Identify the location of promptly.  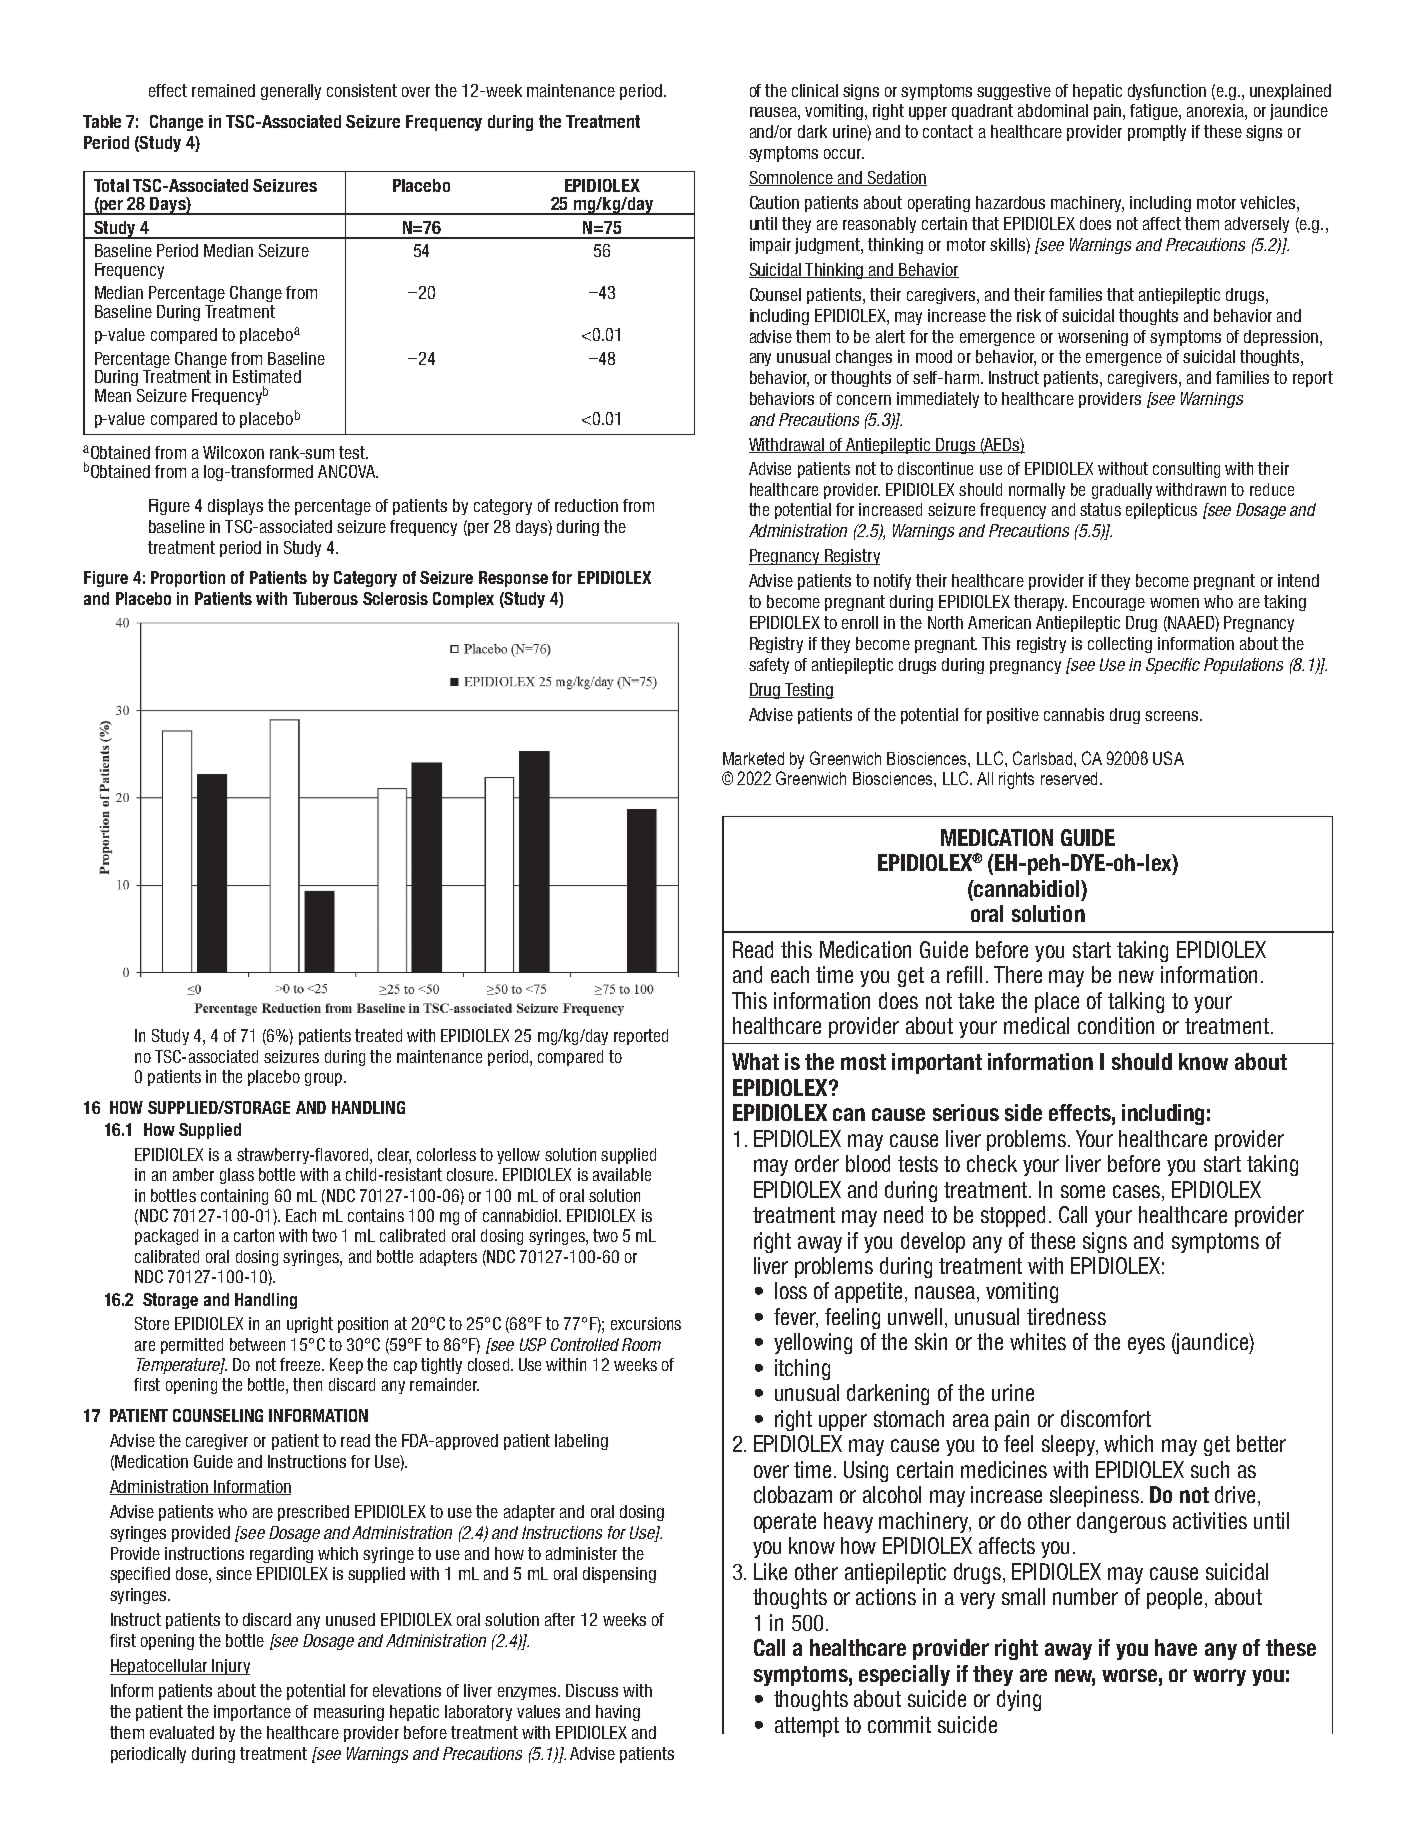
(1157, 133).
